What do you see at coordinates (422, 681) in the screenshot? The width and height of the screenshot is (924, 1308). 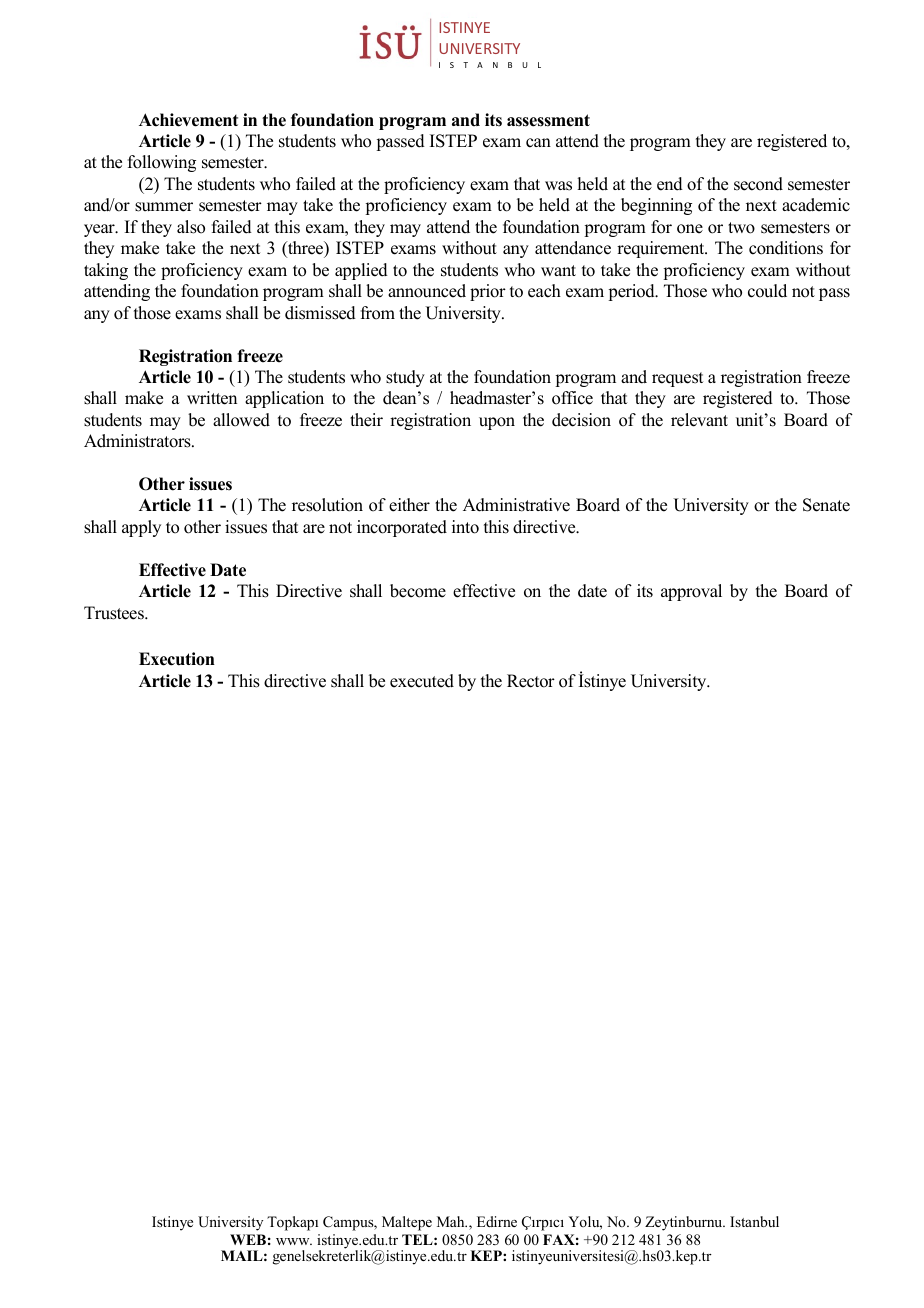 I see `executed` at bounding box center [422, 681].
